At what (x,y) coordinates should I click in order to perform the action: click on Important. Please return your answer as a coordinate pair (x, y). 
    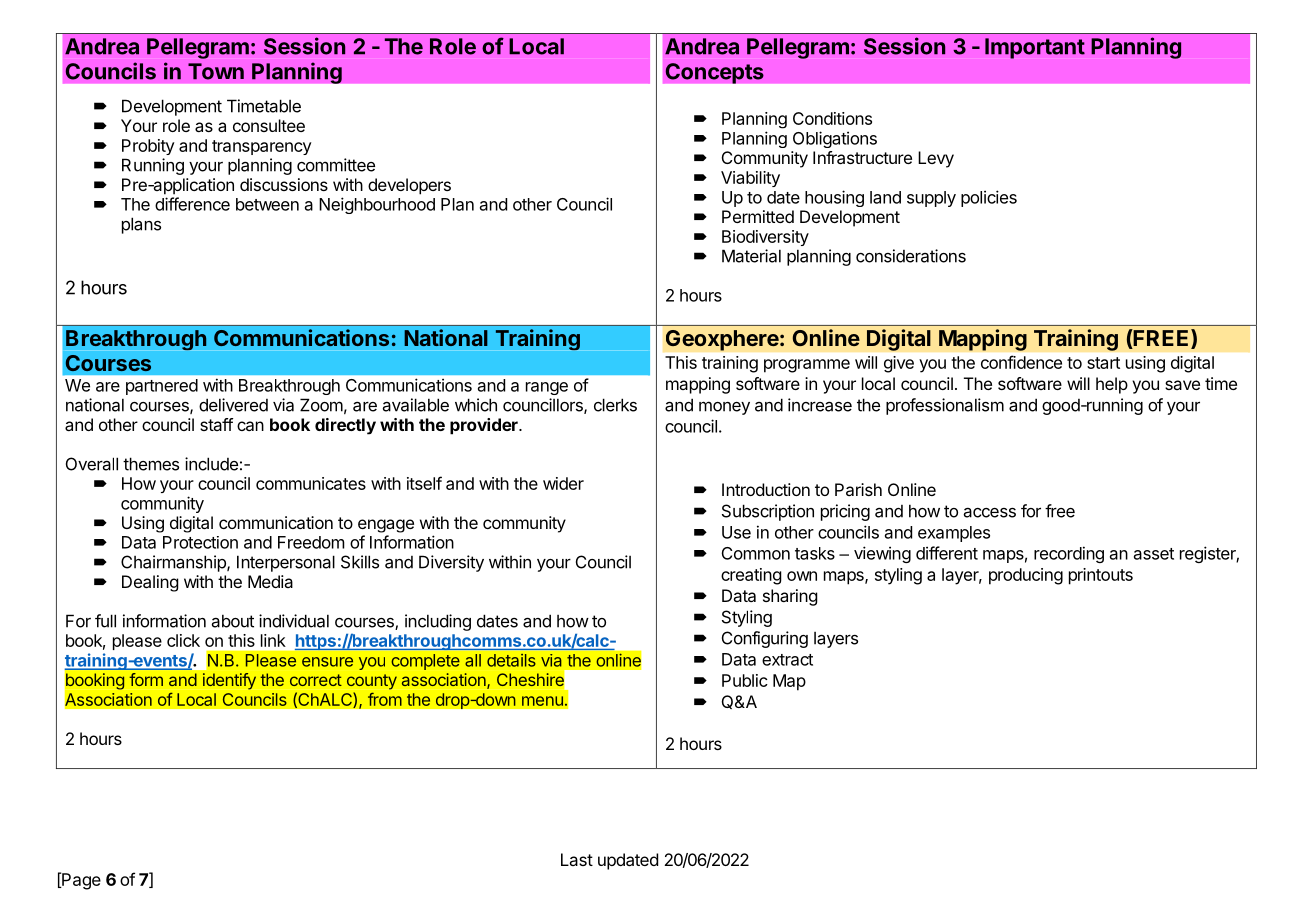
    Looking at the image, I should click on (1035, 48).
